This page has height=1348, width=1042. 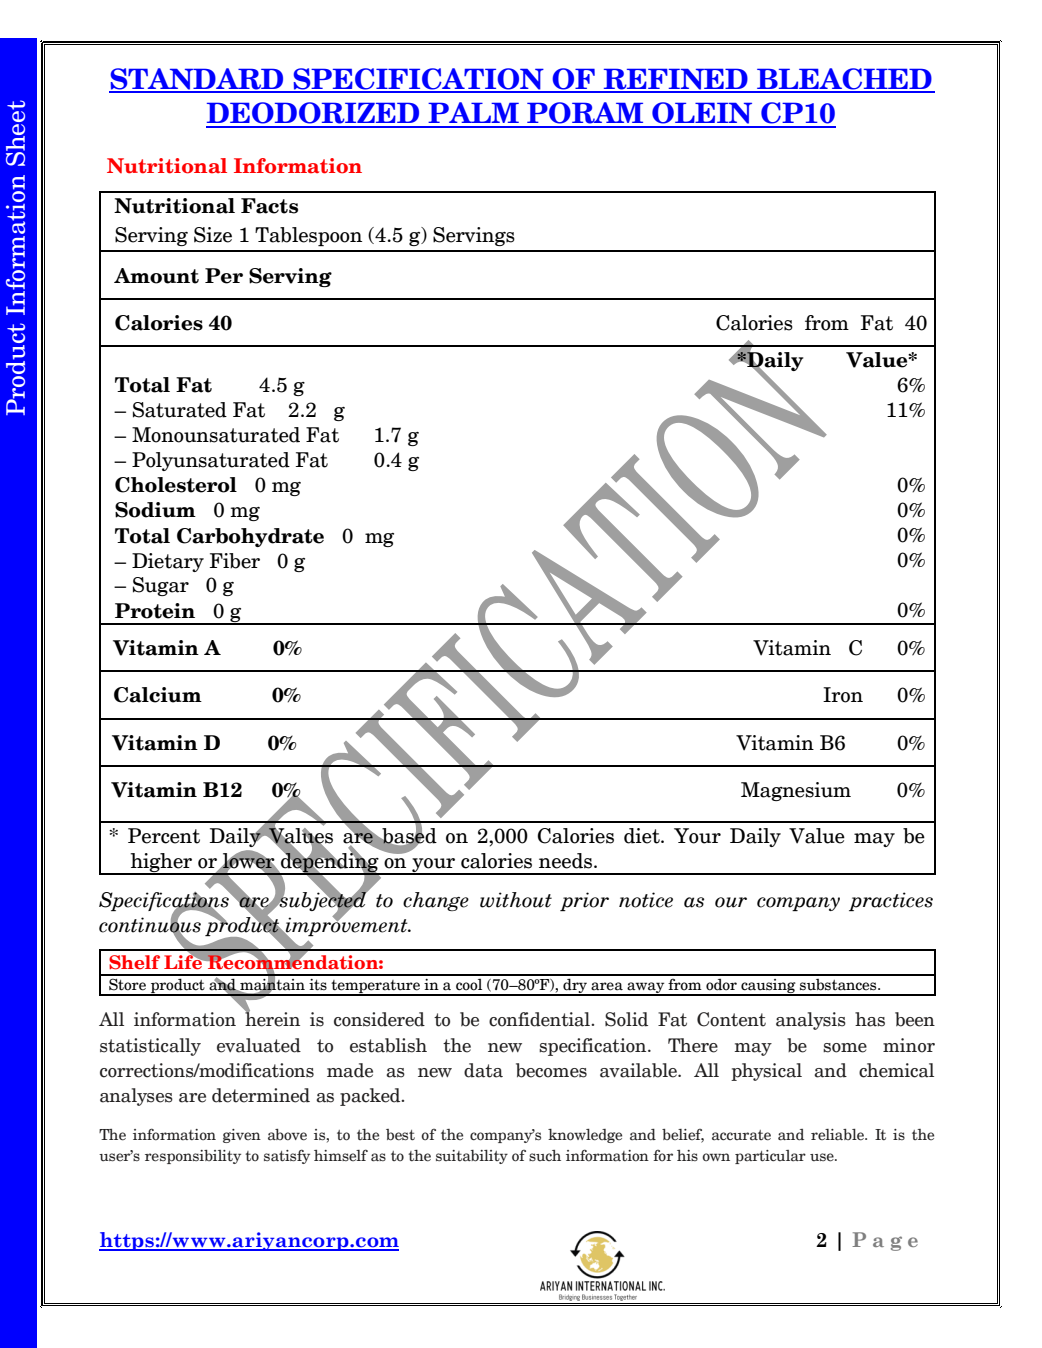 I want to click on Protein, so click(x=155, y=611).
